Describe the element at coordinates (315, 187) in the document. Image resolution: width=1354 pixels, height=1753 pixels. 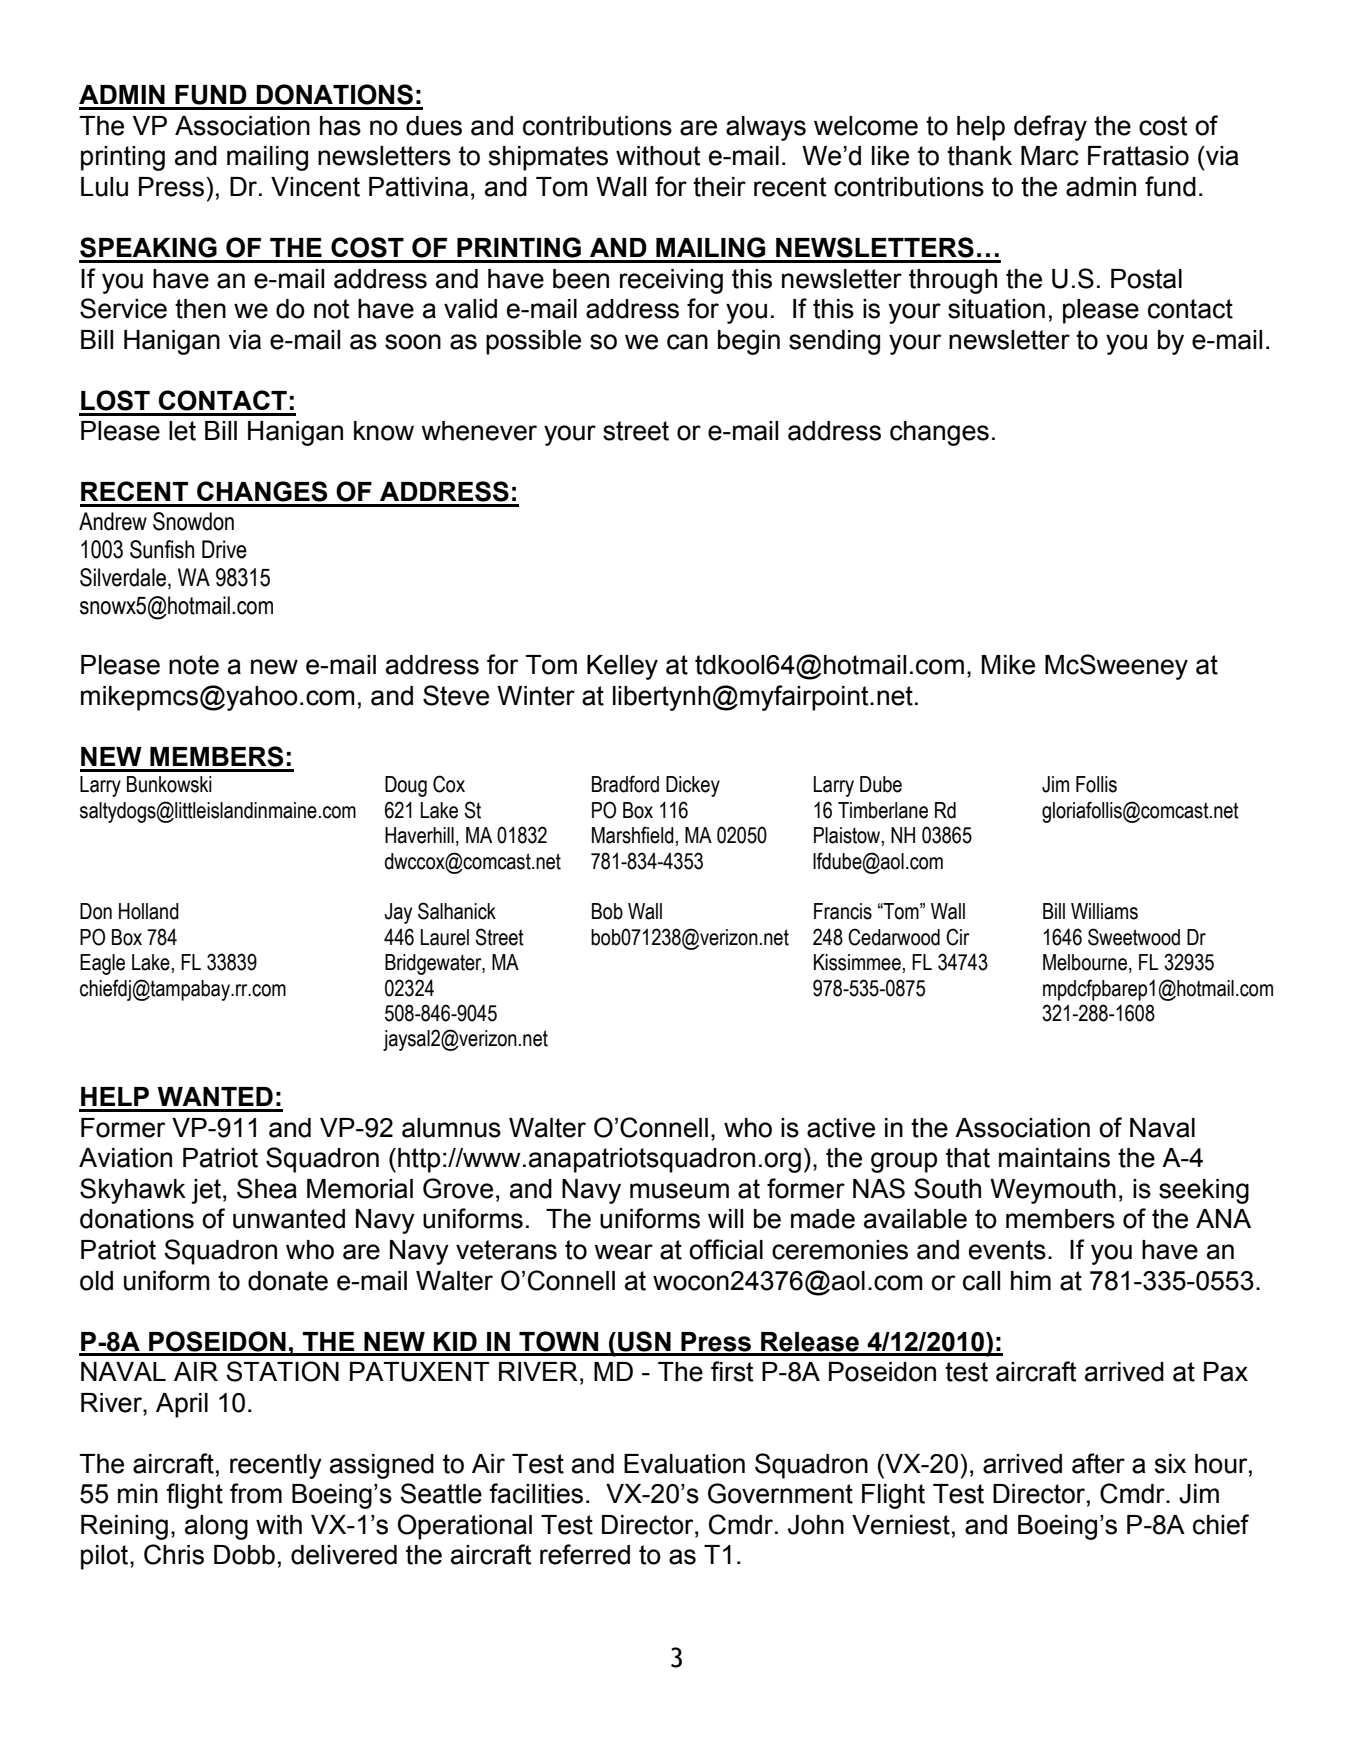
I see `Vincent` at that location.
